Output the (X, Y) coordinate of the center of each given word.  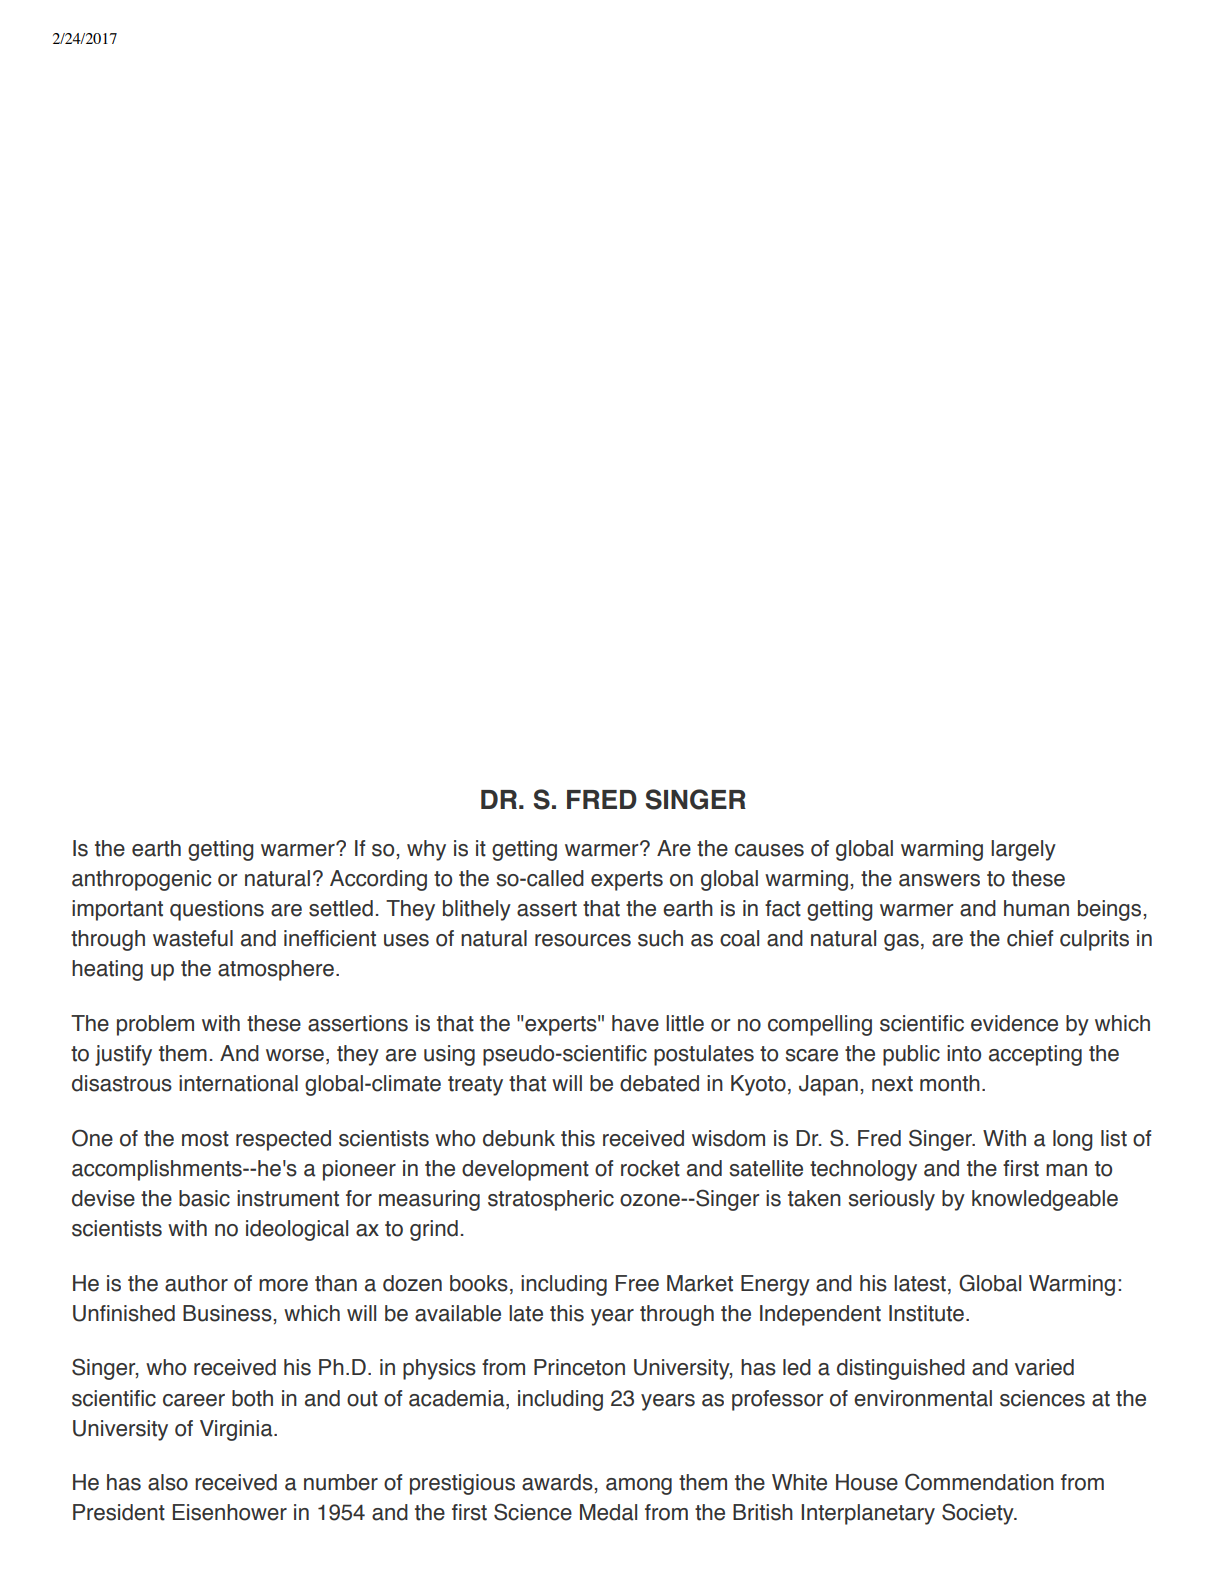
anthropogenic (141, 880)
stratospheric (551, 1200)
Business (228, 1313)
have (635, 1023)
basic (204, 1198)
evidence (1014, 1023)
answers (939, 880)
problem (155, 1025)
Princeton (579, 1367)
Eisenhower (230, 1512)
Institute (926, 1313)
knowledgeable (1045, 1200)
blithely (477, 910)
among (639, 1486)
